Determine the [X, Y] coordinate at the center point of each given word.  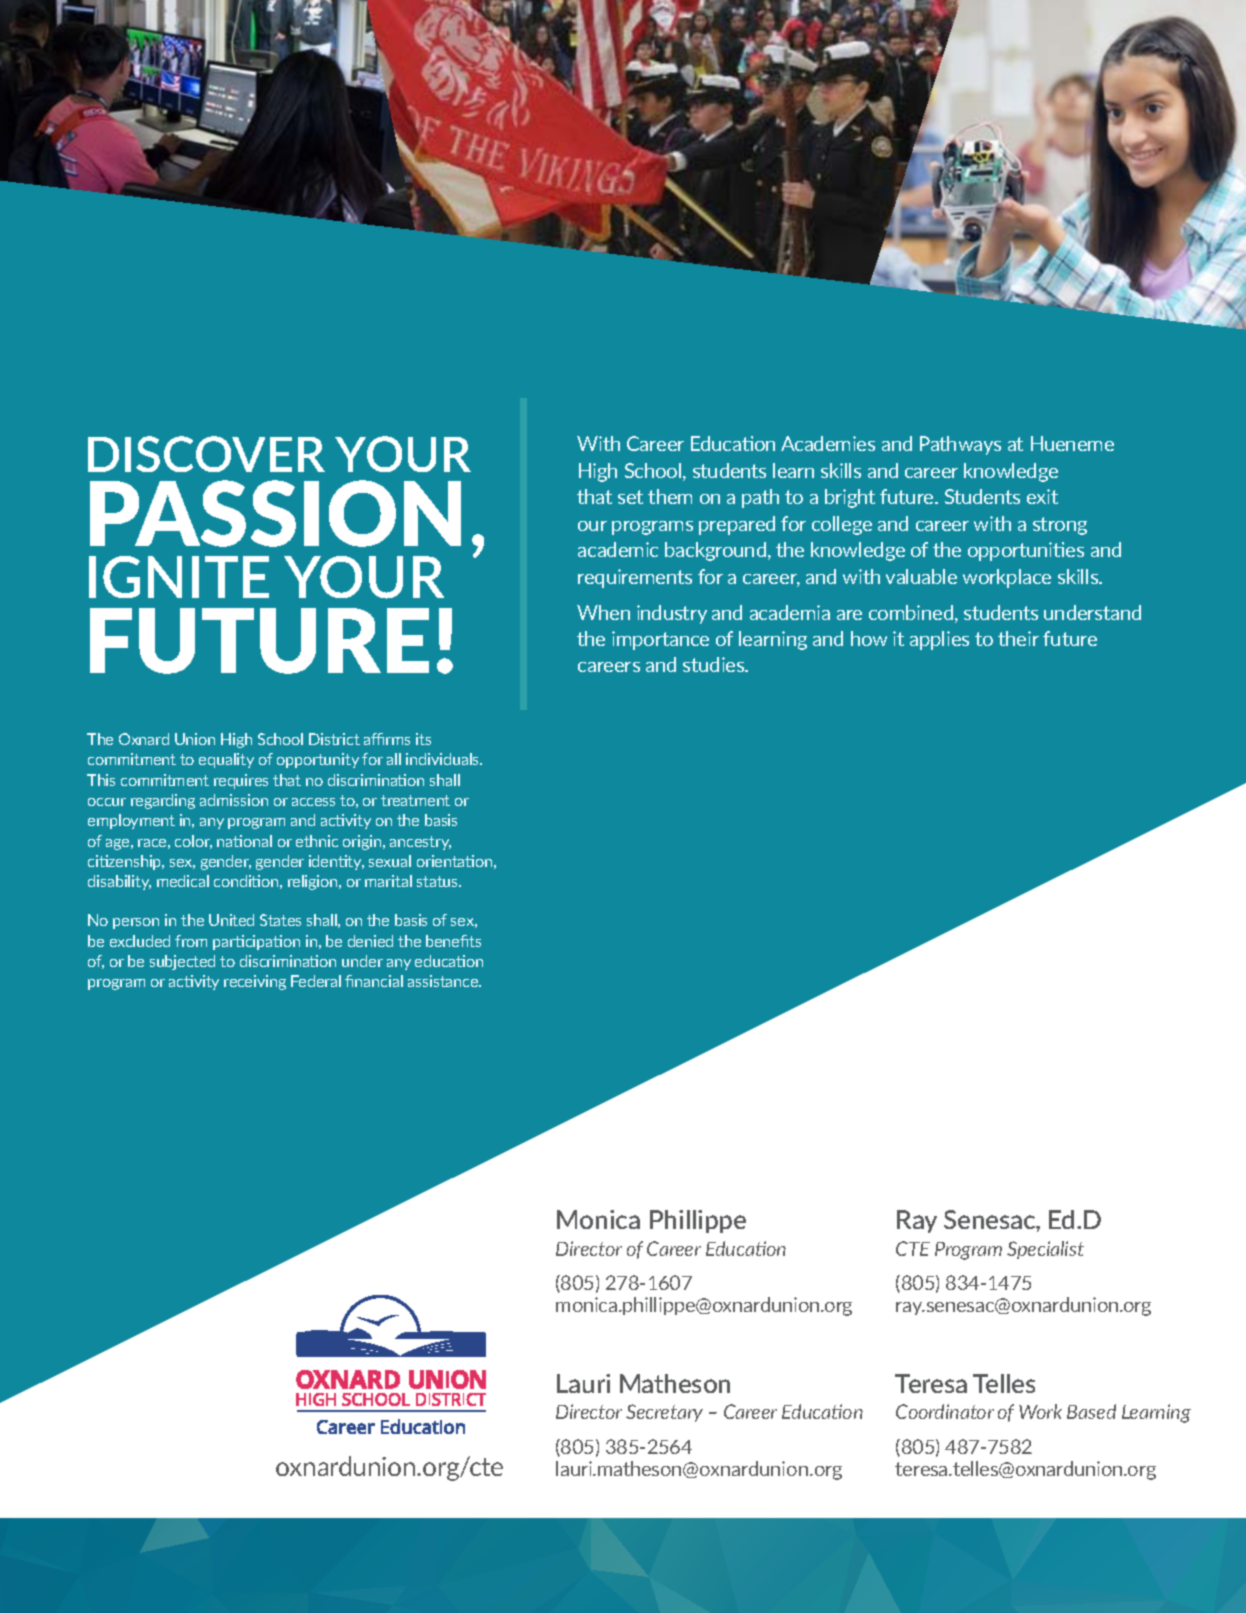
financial [374, 981]
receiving [255, 982]
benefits [453, 941]
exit [1042, 496]
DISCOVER [206, 454]
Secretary [664, 1413]
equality [226, 760]
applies [939, 640]
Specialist [1045, 1250]
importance [660, 640]
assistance [444, 981]
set [630, 497]
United [231, 920]
